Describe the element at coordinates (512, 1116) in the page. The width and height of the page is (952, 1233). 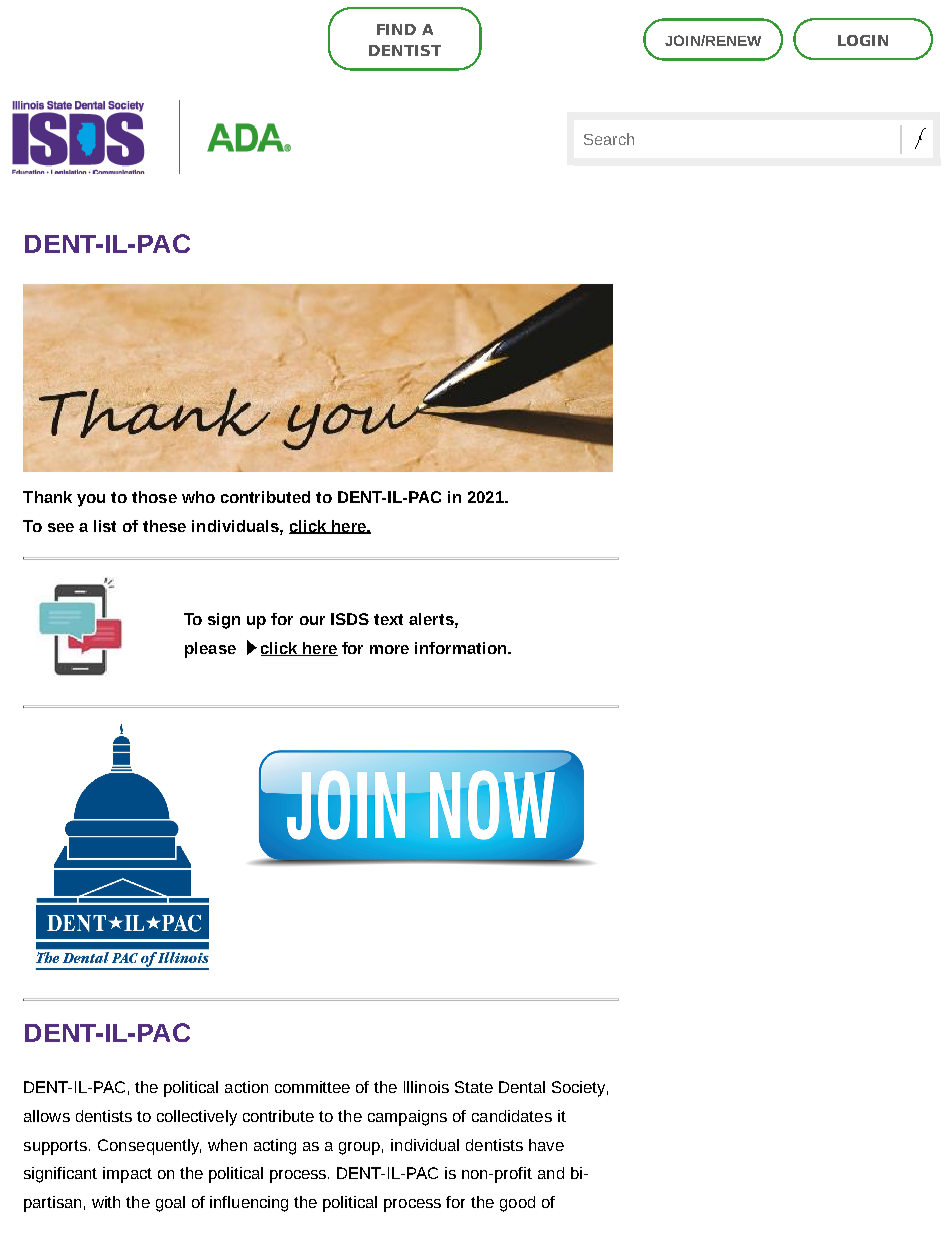
I see `candidates` at that location.
